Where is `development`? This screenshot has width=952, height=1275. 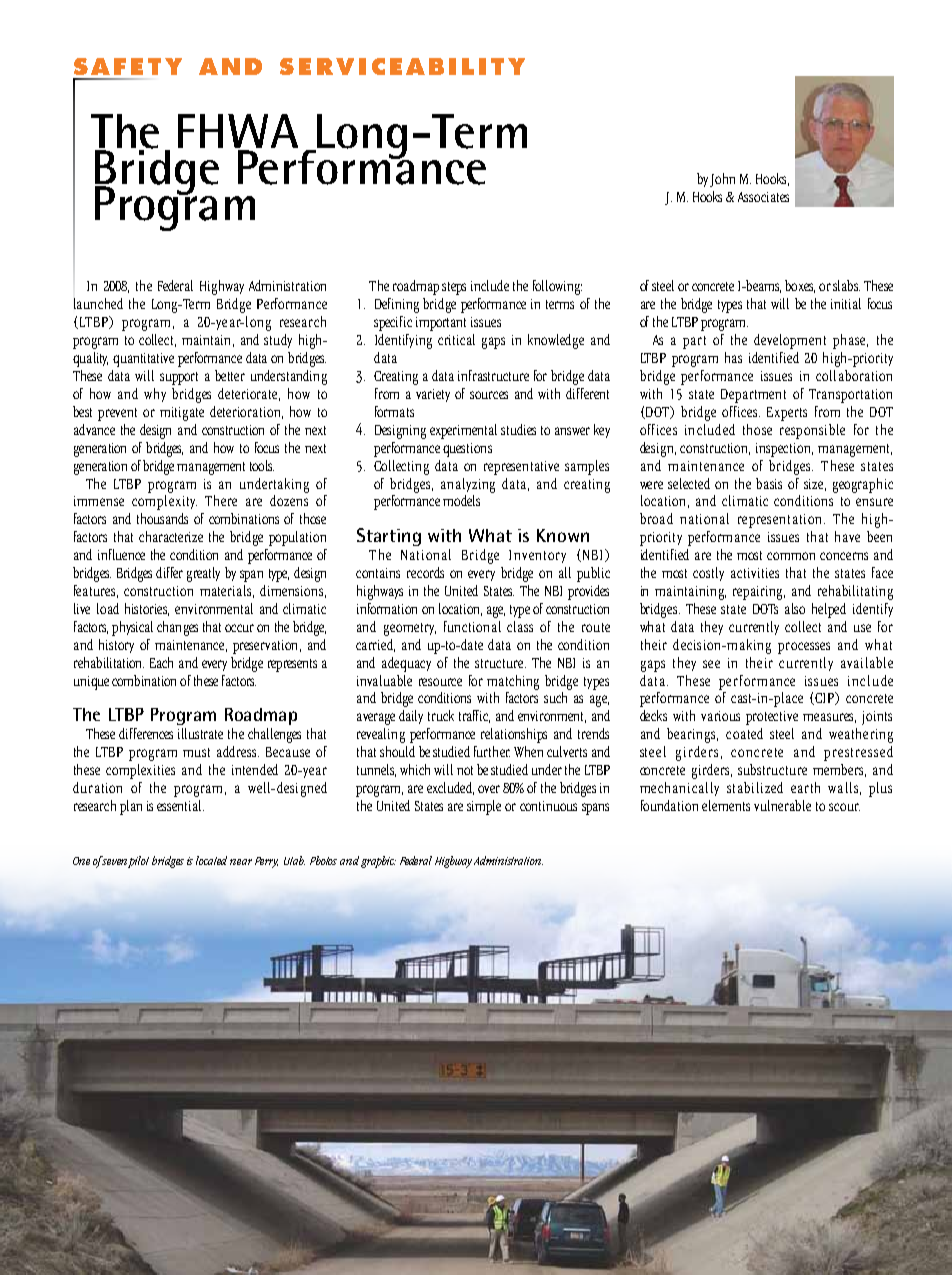
development is located at coordinates (790, 341).
